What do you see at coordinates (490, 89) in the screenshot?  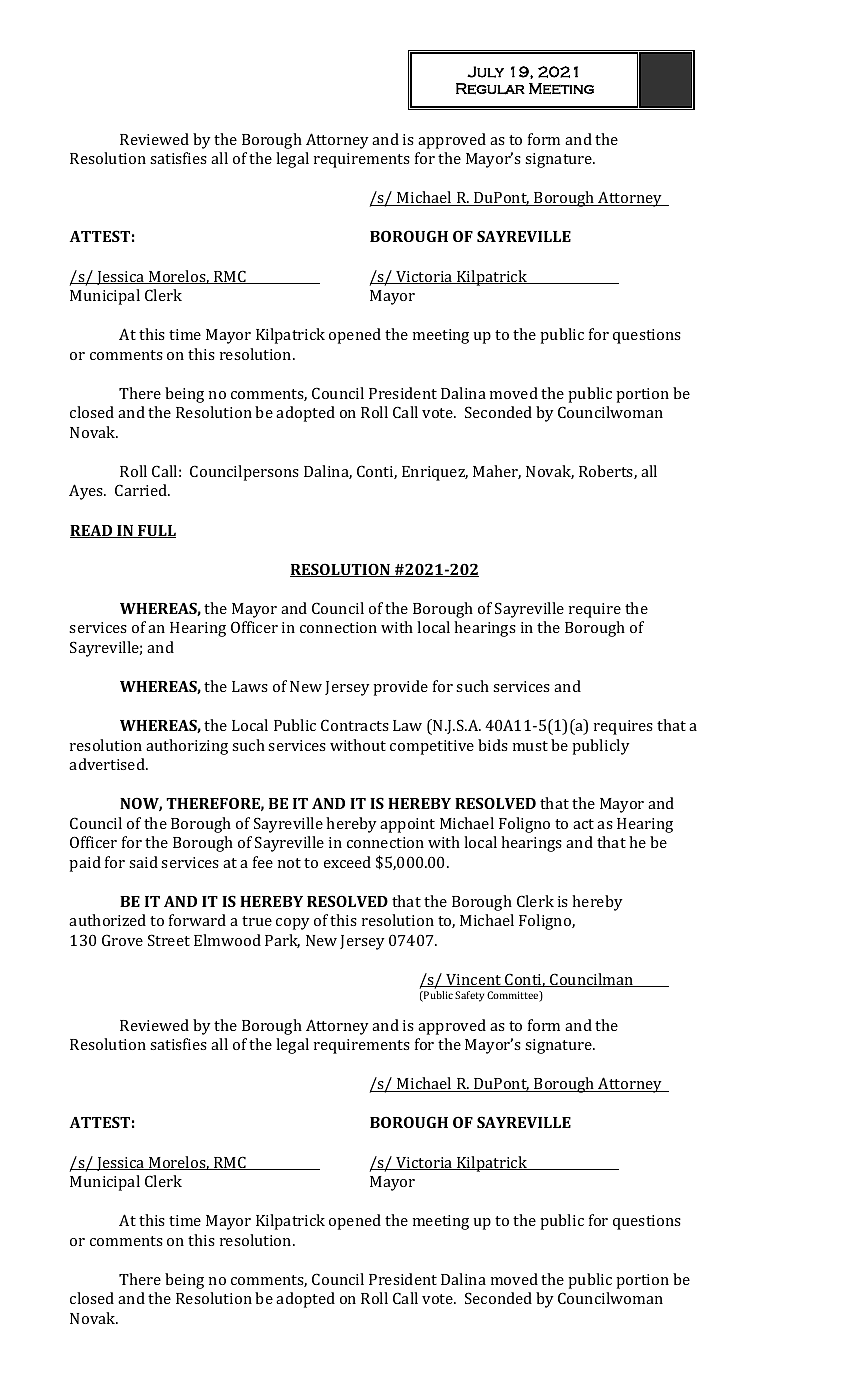 I see `Regular` at bounding box center [490, 89].
